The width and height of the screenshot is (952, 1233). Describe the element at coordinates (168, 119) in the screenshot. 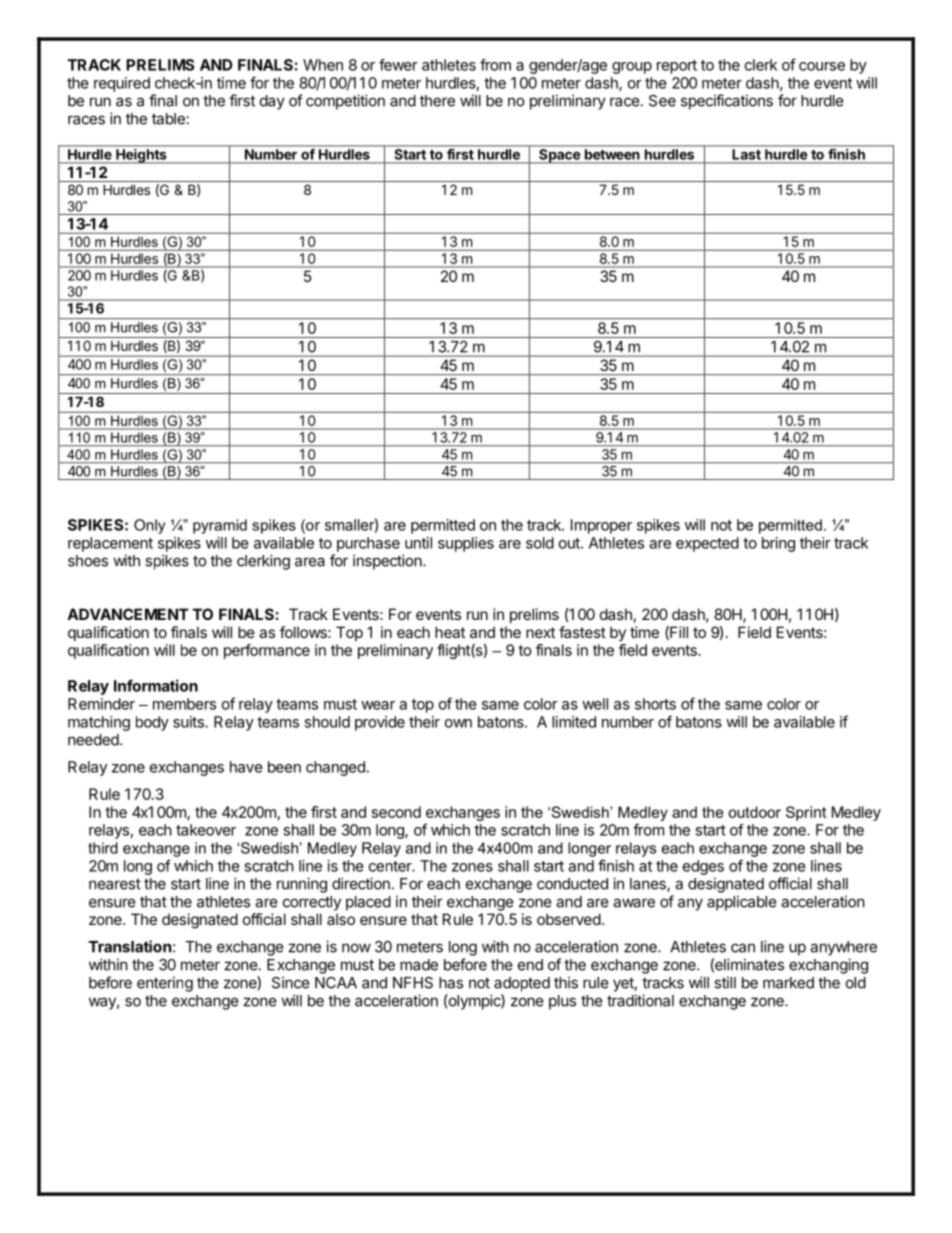

I see `table` at that location.
